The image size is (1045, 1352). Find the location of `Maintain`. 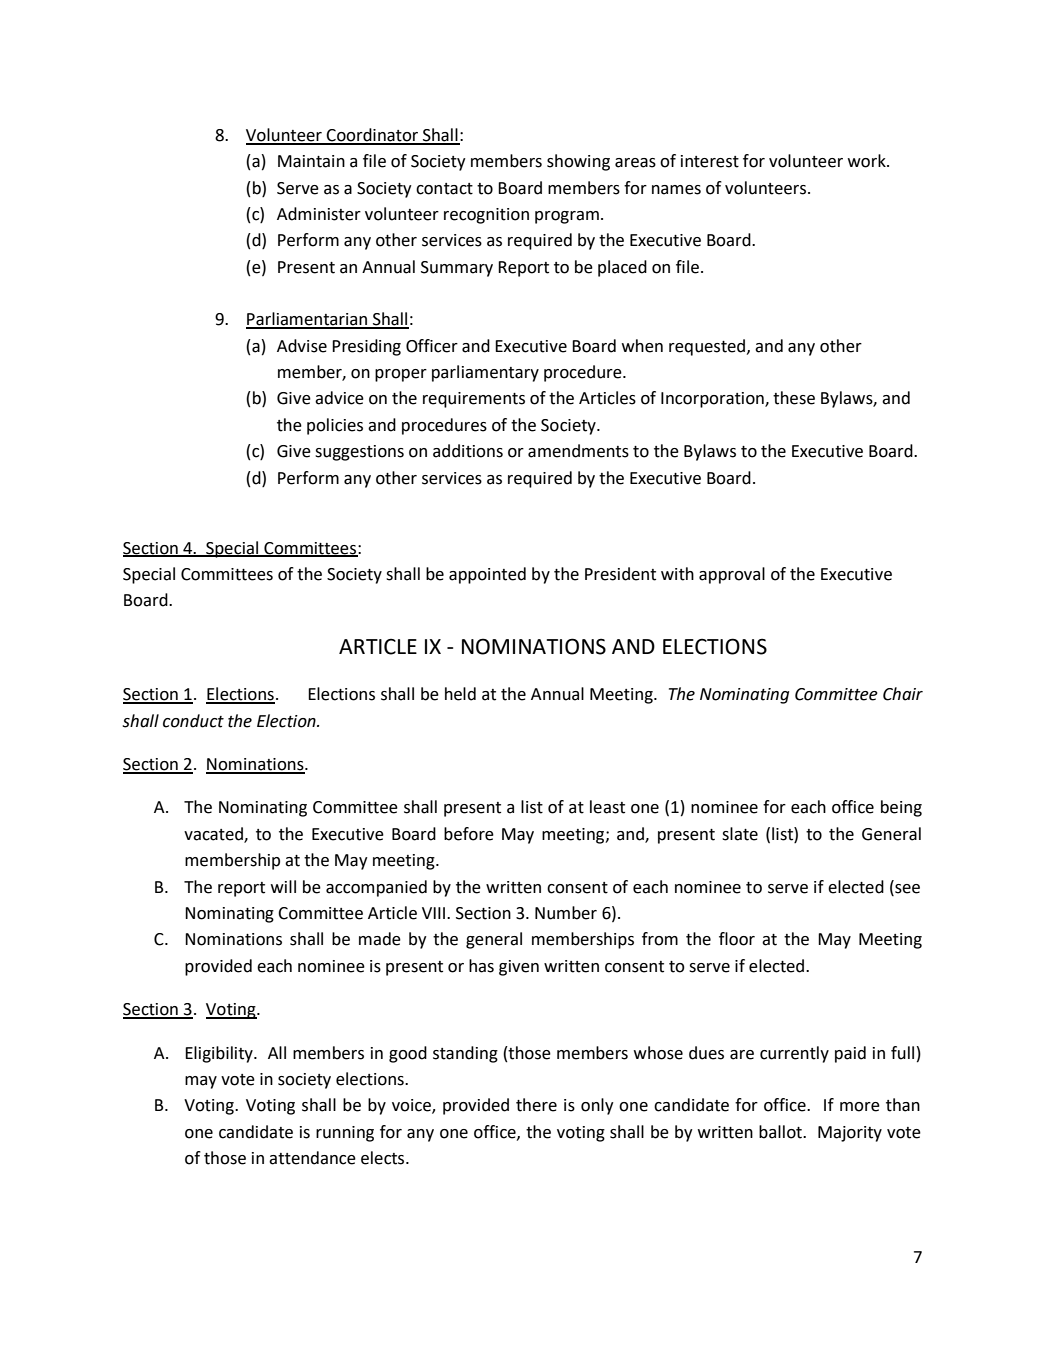

Maintain is located at coordinates (311, 161).
